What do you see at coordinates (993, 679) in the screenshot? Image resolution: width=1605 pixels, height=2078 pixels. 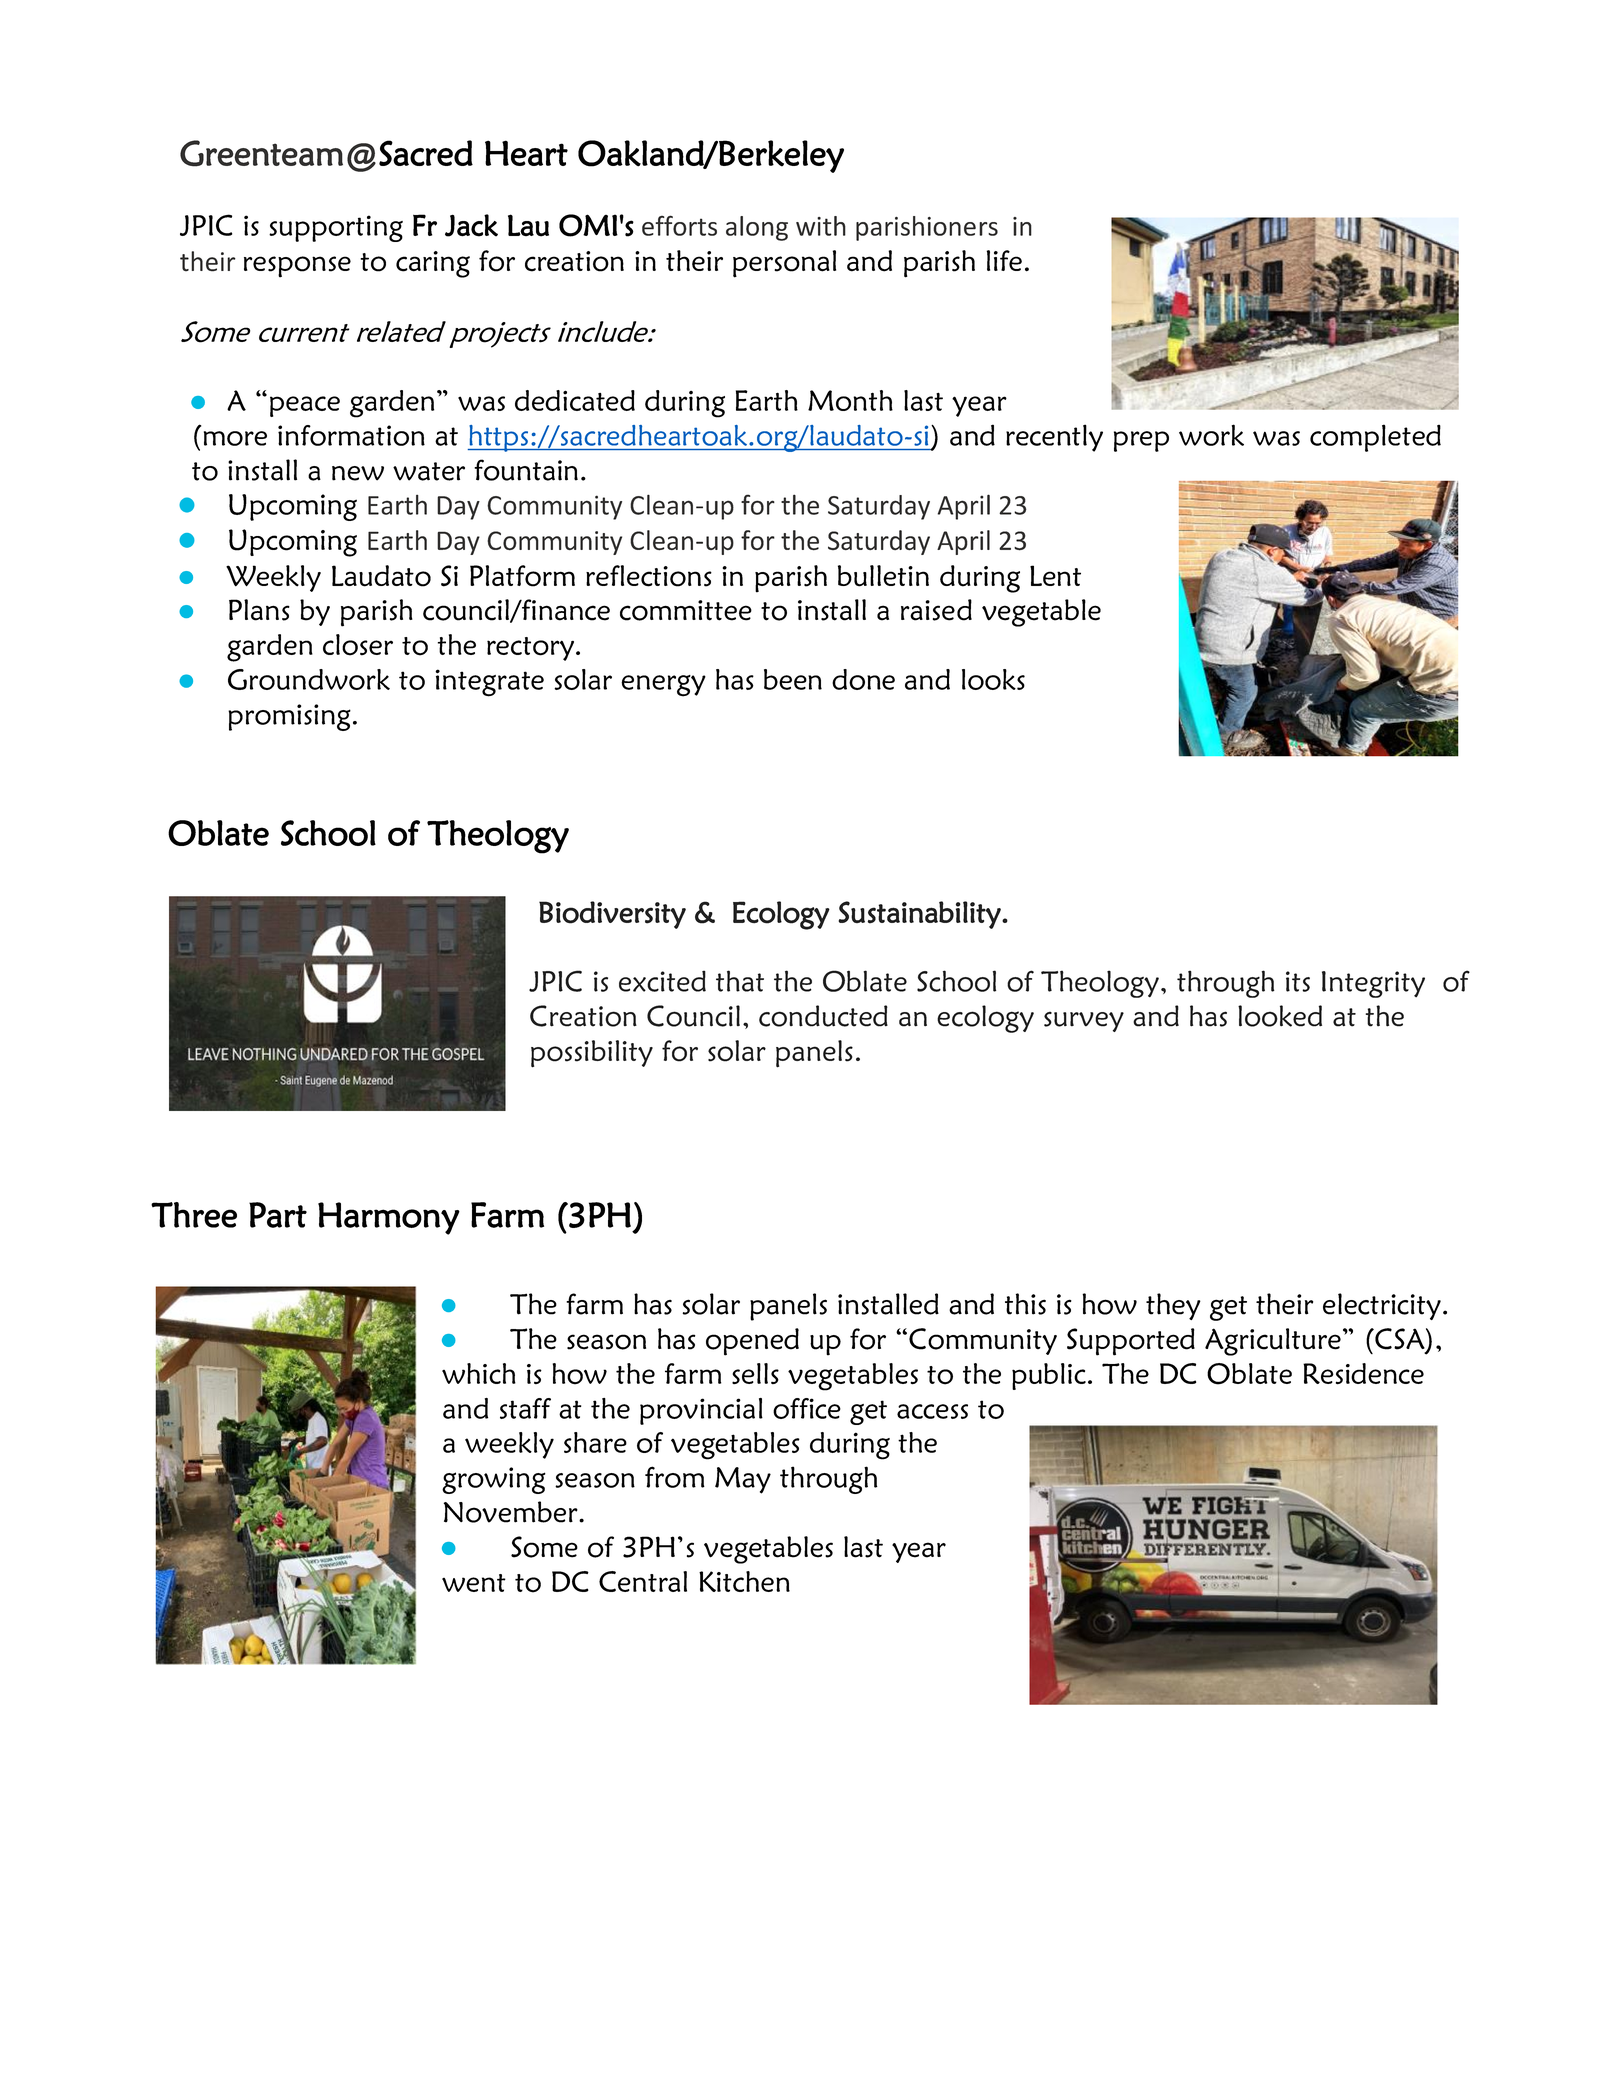 I see `looks` at bounding box center [993, 679].
